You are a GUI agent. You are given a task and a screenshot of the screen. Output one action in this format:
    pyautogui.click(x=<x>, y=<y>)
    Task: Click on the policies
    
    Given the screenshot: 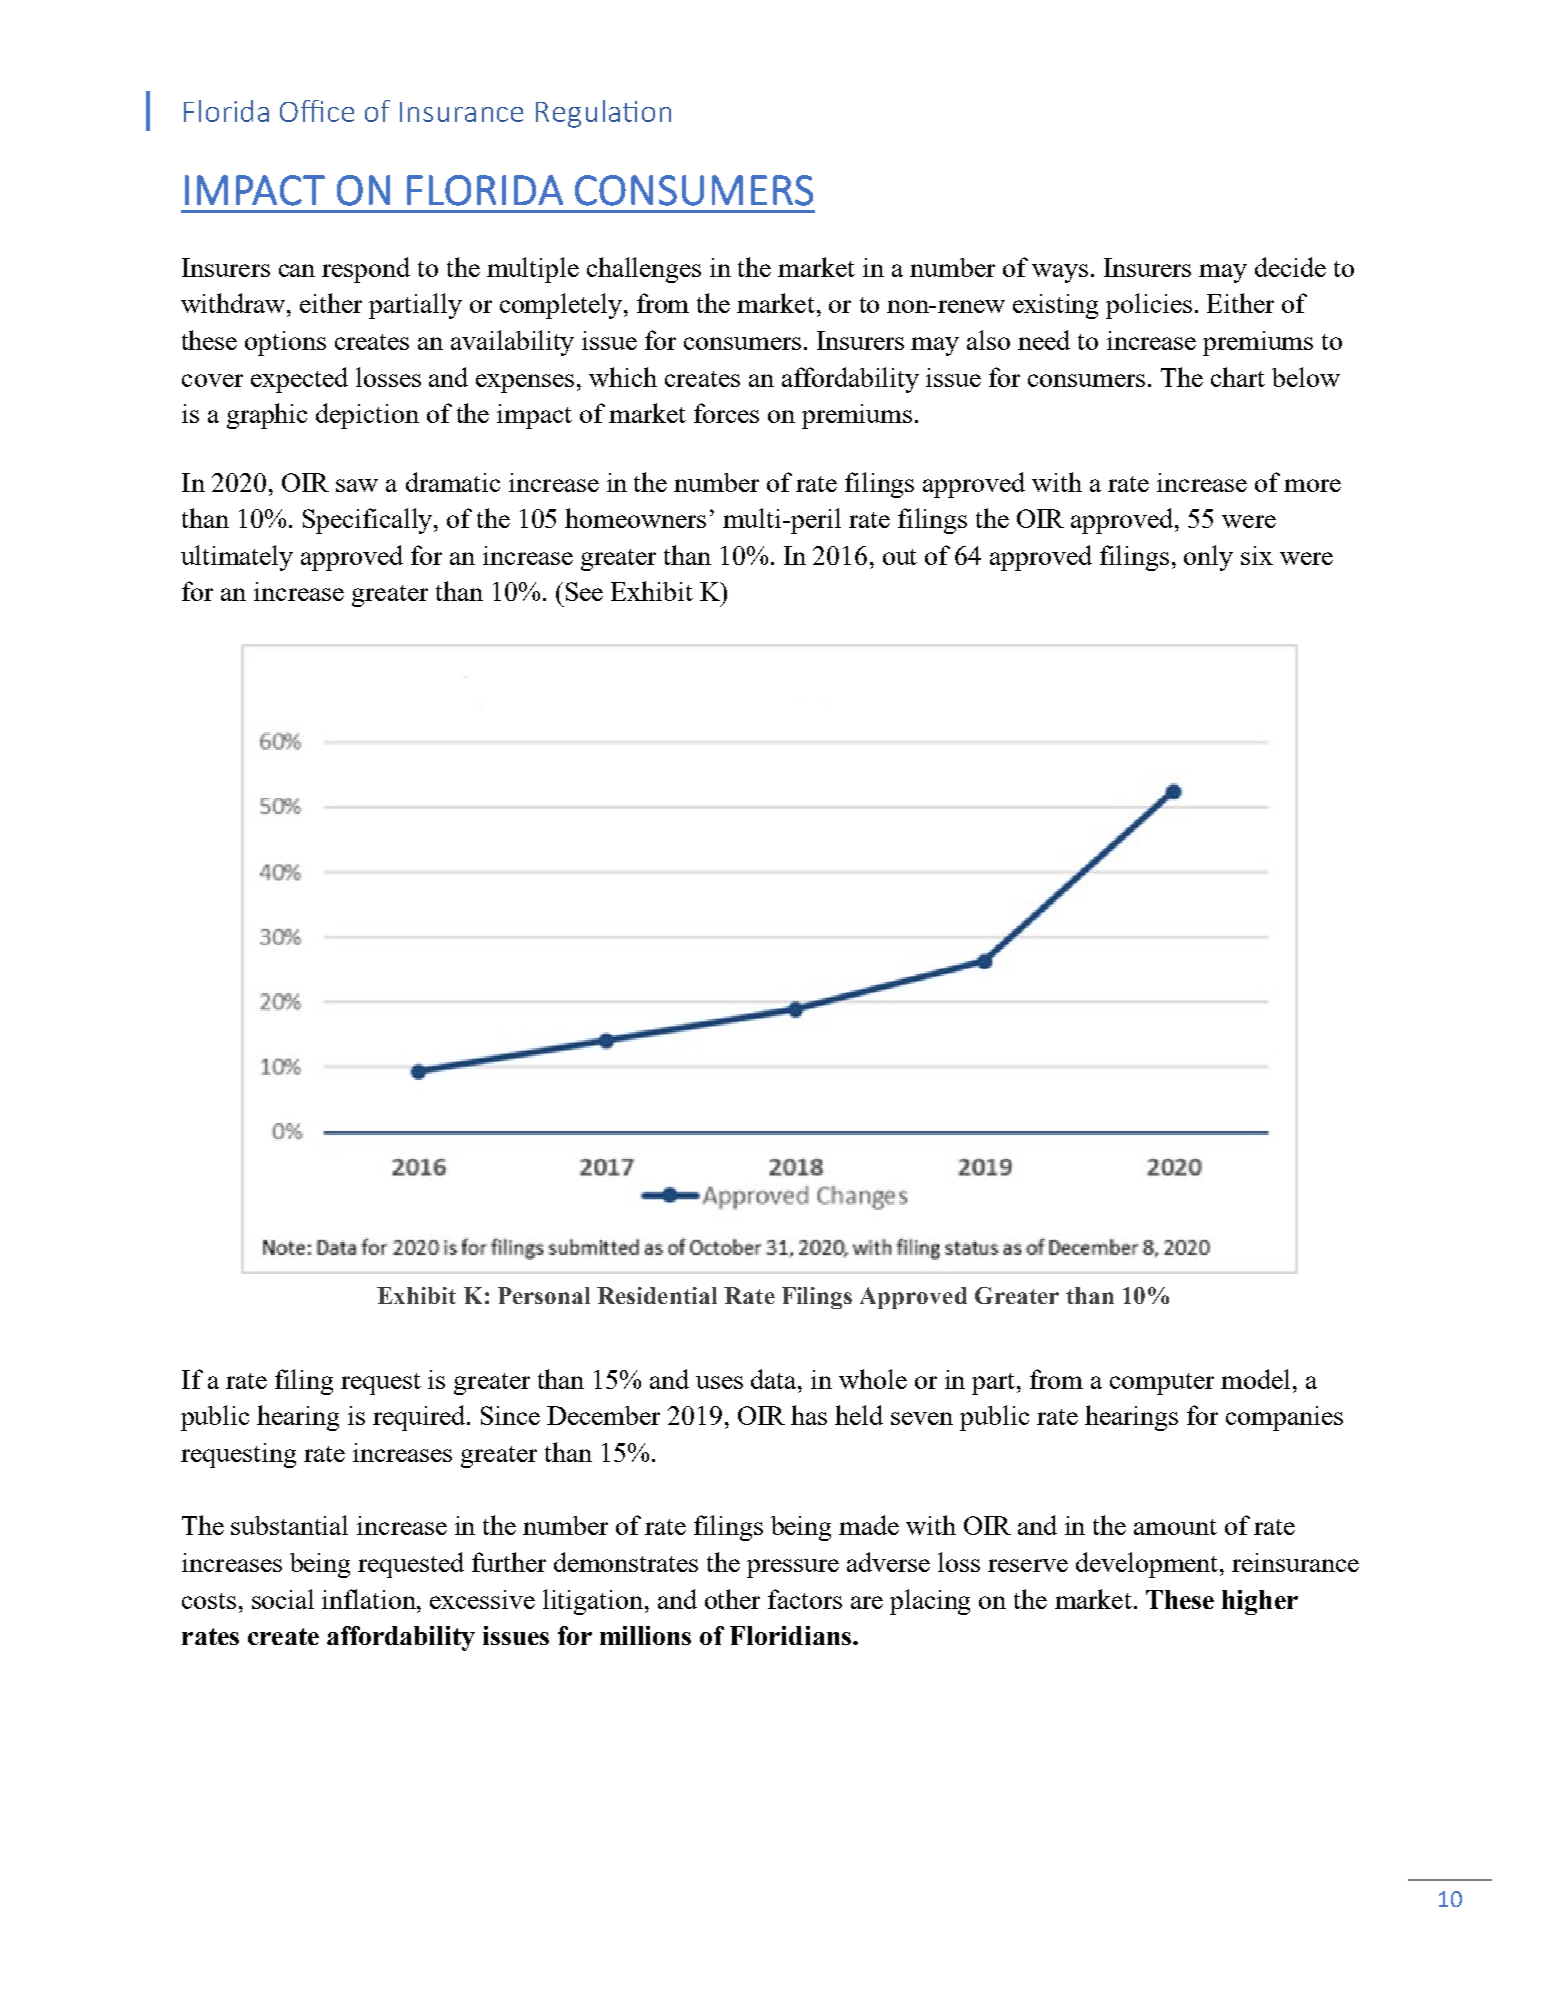 What is the action you would take?
    pyautogui.click(x=1149, y=306)
